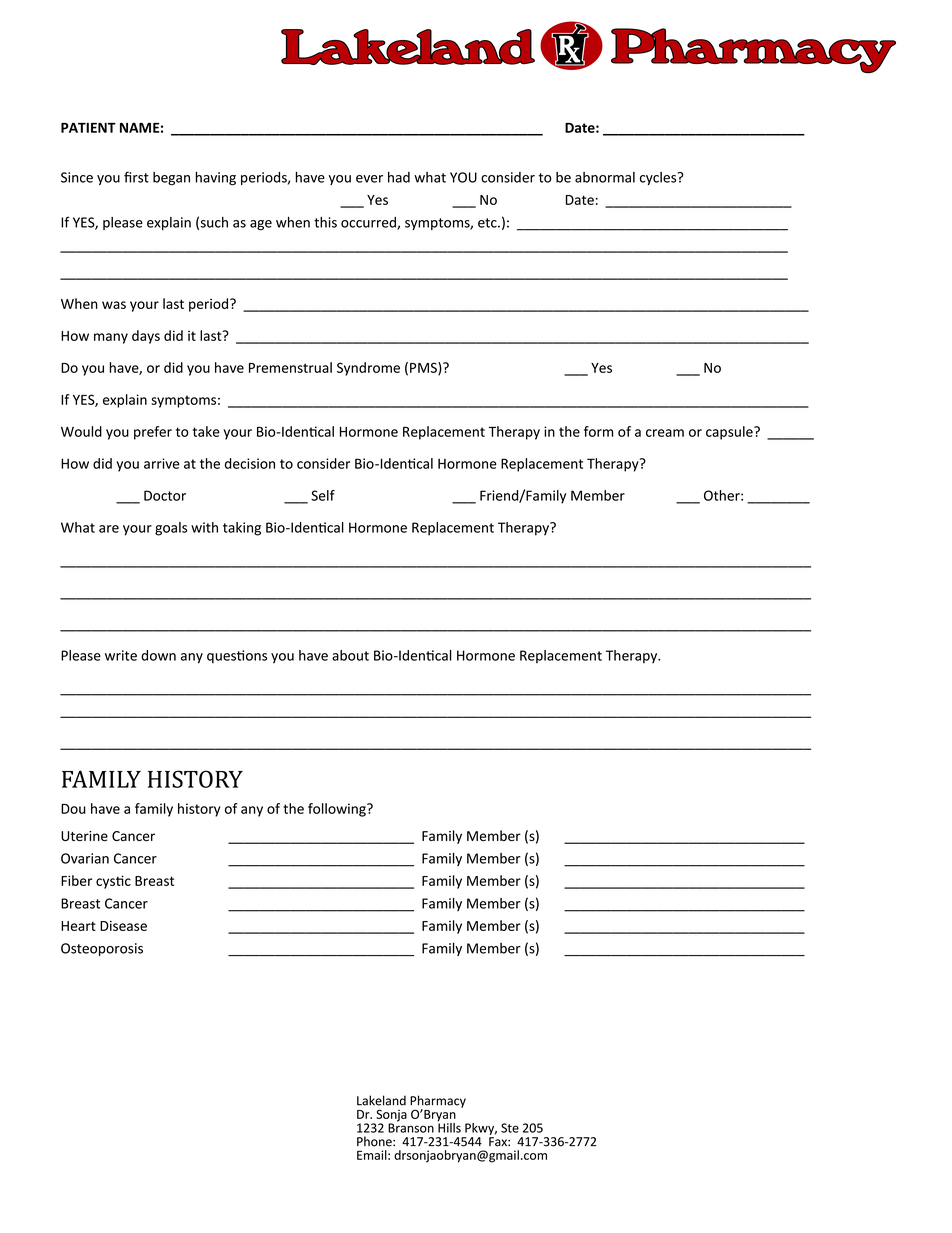 This screenshot has width=952, height=1233. I want to click on Branson, so click(411, 1127).
